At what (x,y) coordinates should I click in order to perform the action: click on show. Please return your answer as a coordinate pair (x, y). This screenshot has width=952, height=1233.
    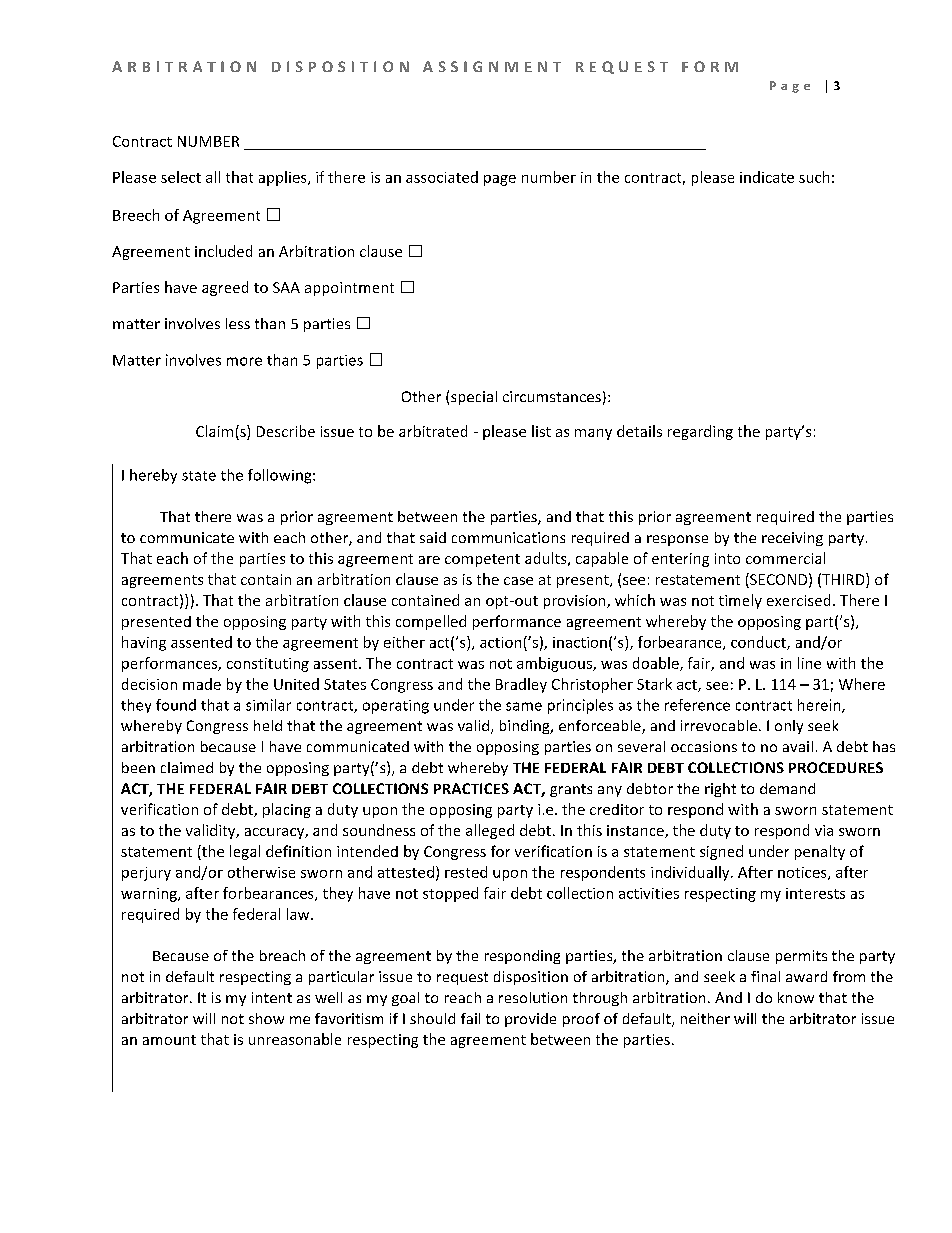
    Looking at the image, I should click on (266, 1018).
